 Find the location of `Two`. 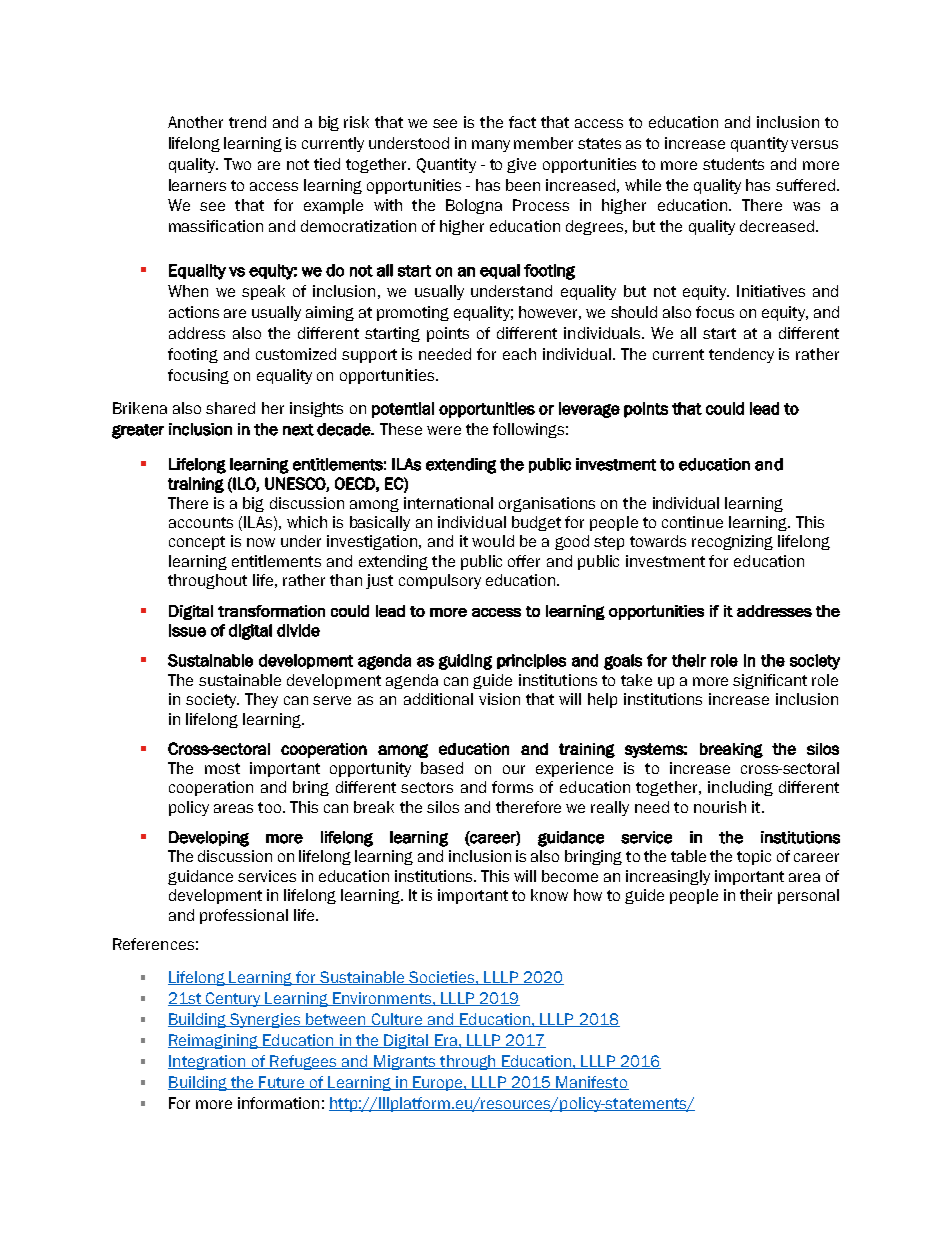

Two is located at coordinates (237, 164).
